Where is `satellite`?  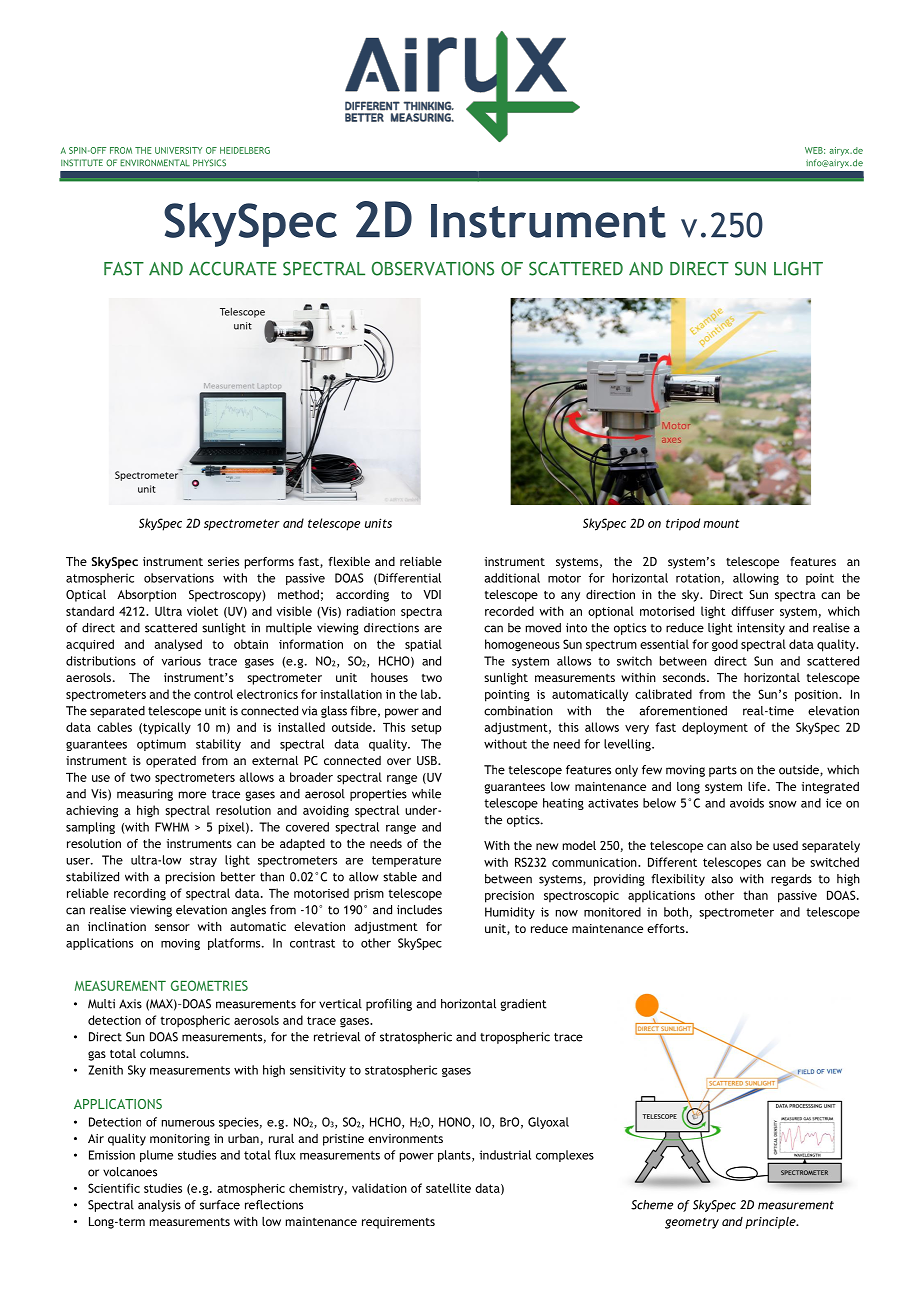 satellite is located at coordinates (448, 1188).
